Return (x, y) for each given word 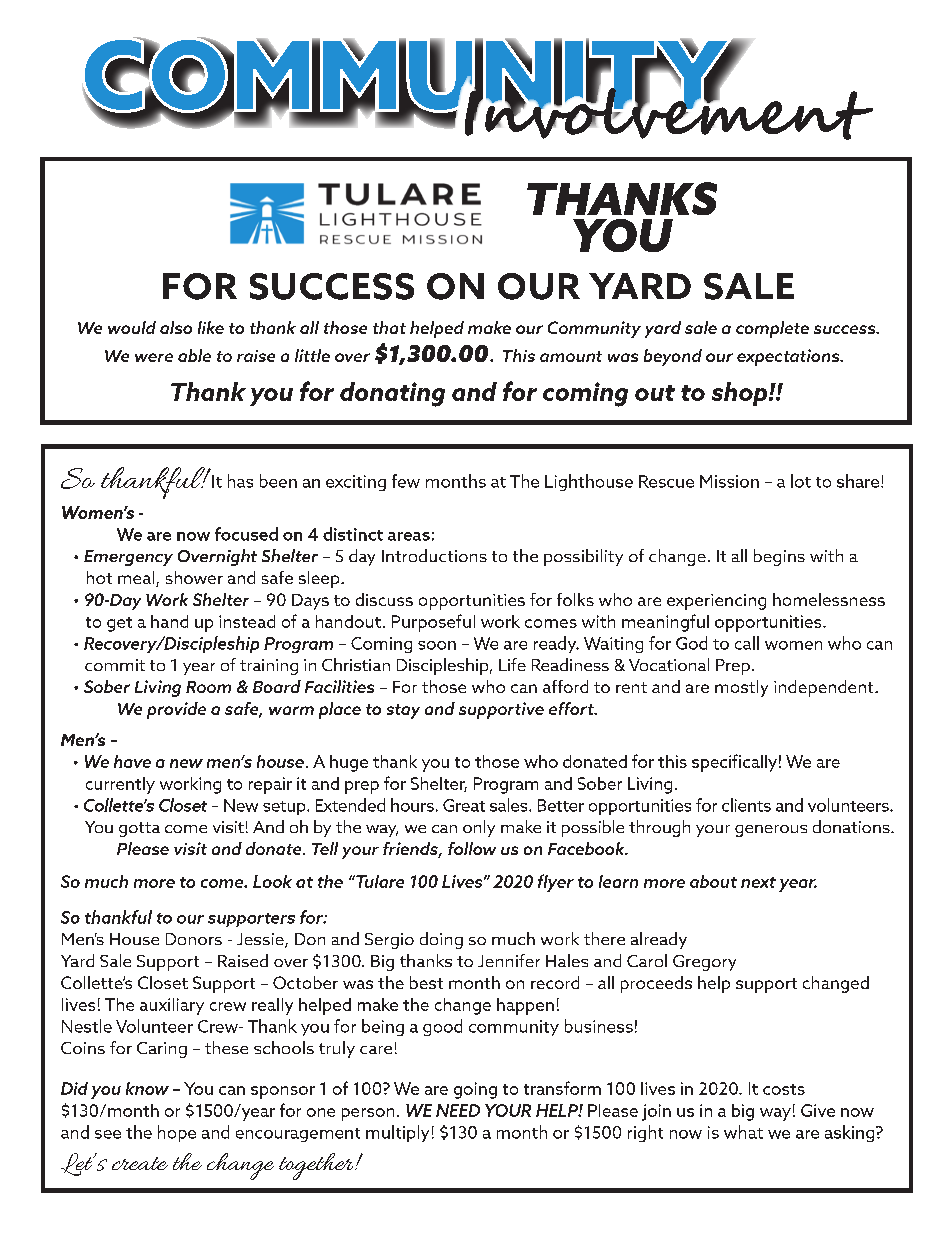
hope (177, 1133)
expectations (789, 357)
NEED (458, 1110)
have (132, 761)
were (154, 357)
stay (403, 711)
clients (746, 805)
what (743, 1132)
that (389, 327)
